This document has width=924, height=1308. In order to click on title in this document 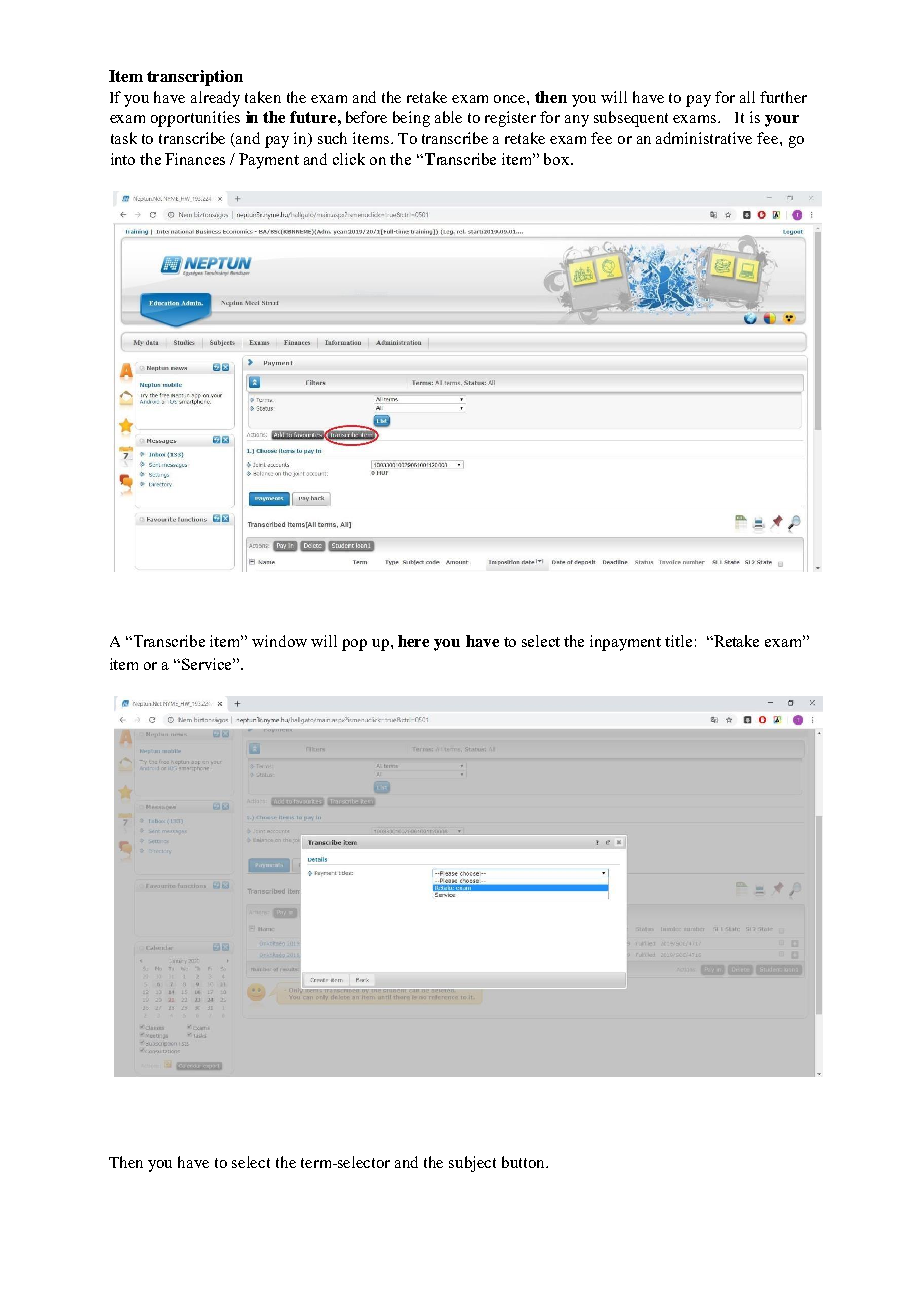, I will do `click(678, 641)`.
